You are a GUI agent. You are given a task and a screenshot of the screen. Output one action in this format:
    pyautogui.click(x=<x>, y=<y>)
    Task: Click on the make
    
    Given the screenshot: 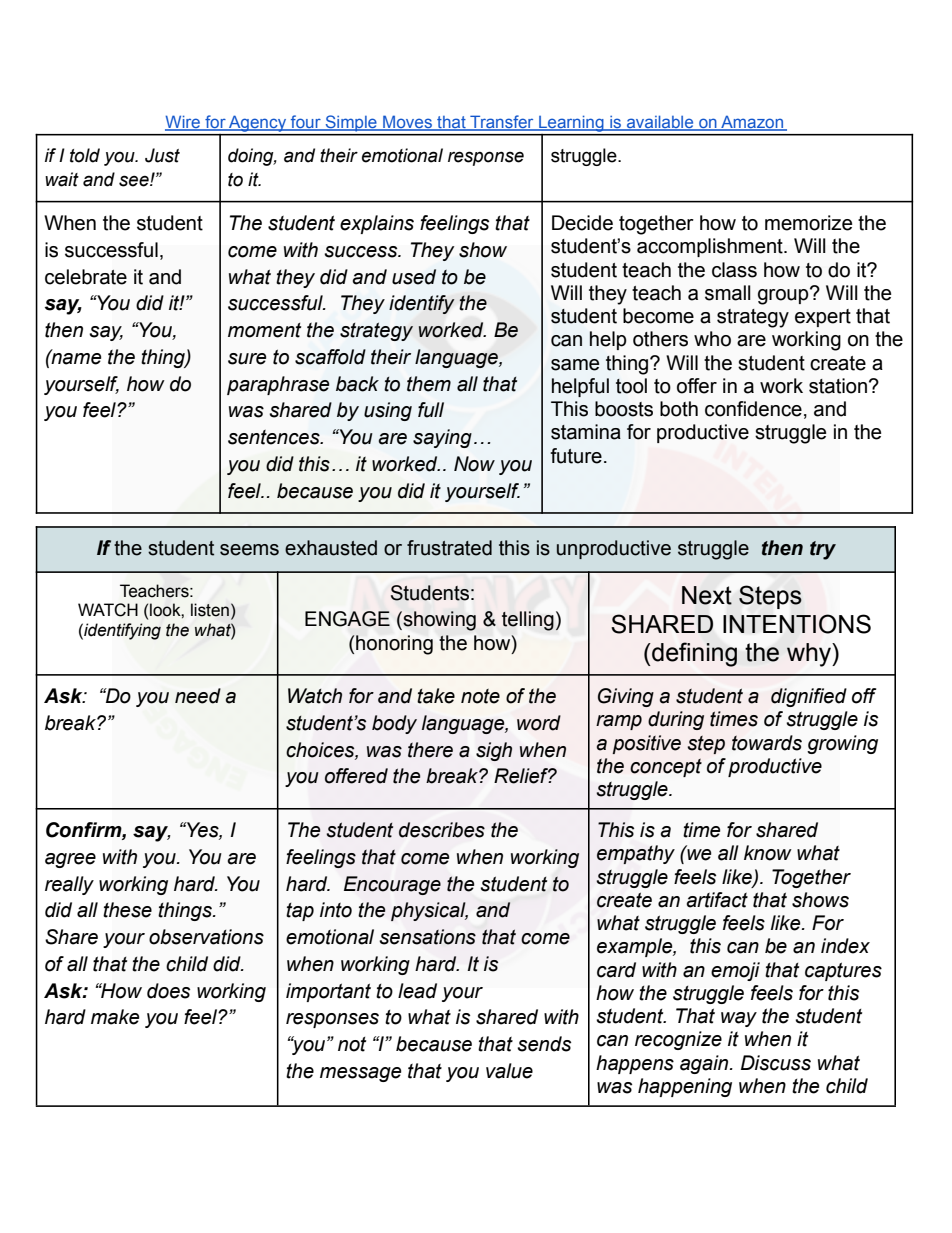 What is the action you would take?
    pyautogui.click(x=115, y=1017)
